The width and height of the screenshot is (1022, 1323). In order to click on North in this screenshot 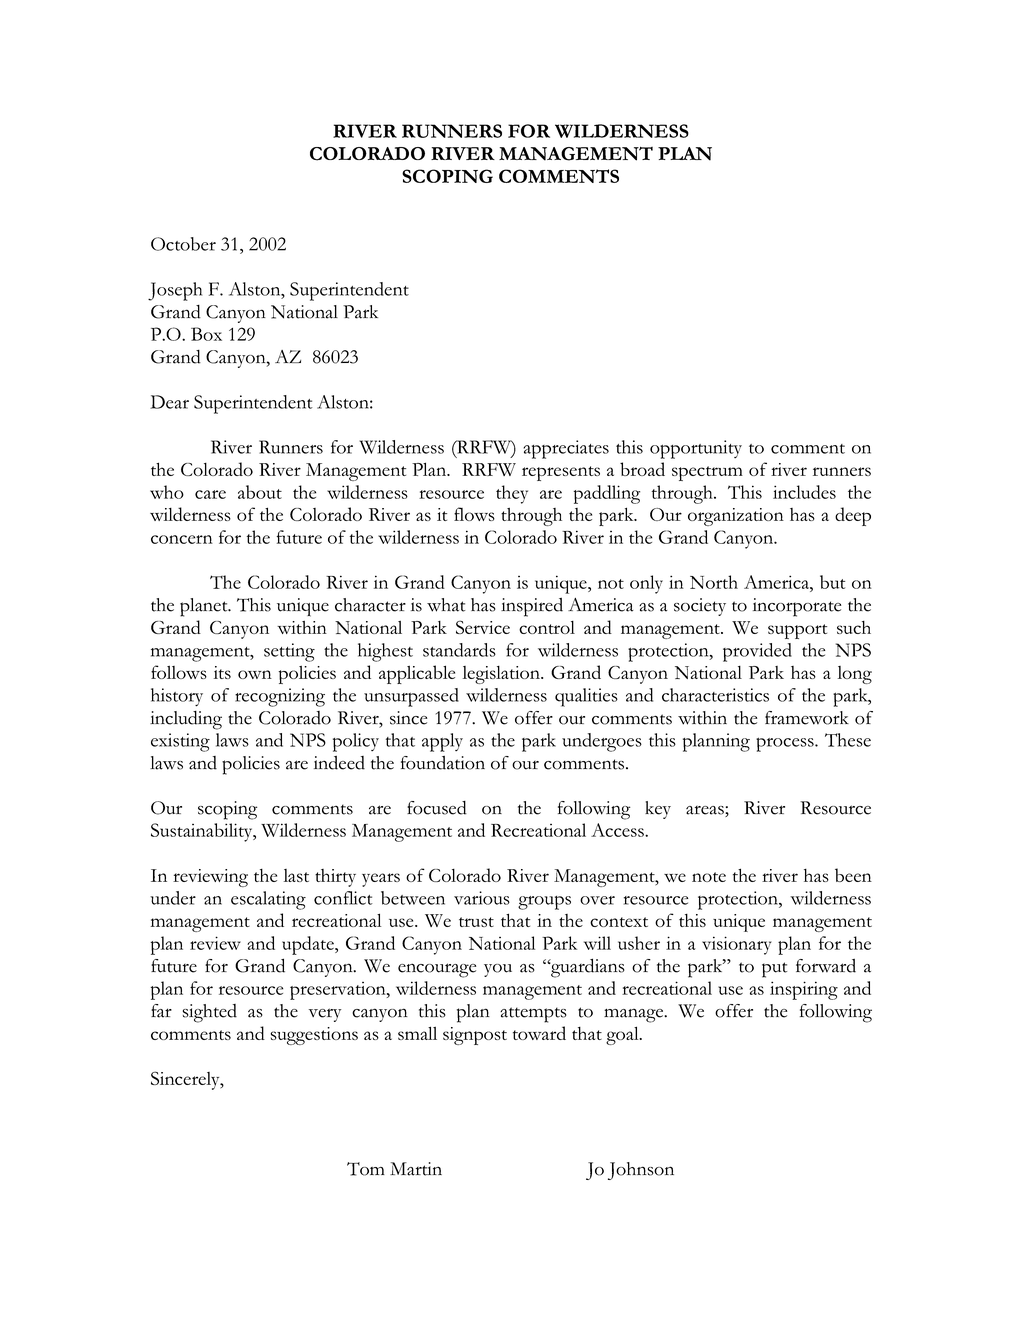, I will do `click(714, 582)`.
